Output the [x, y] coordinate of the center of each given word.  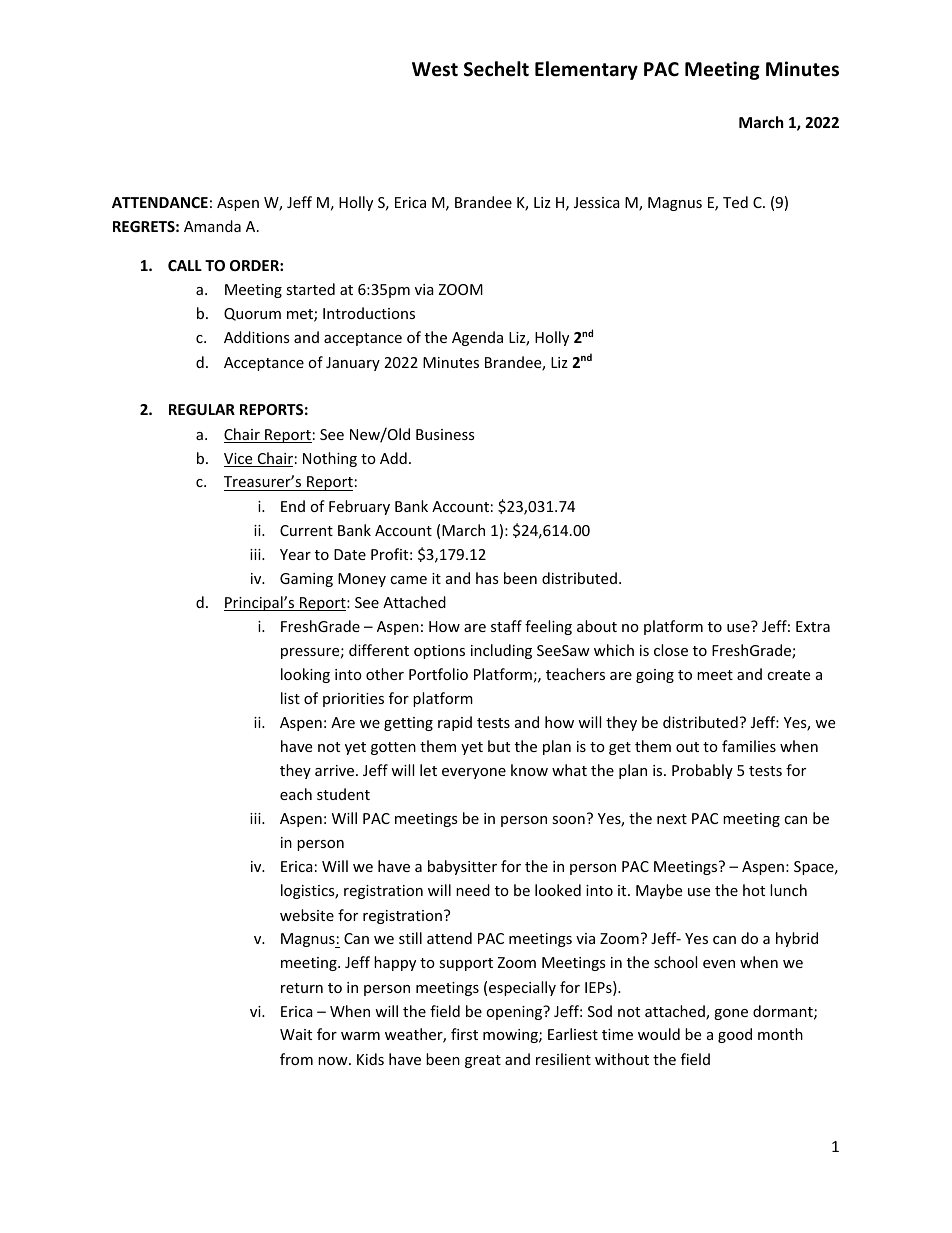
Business [445, 434]
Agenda [477, 338]
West [435, 69]
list [290, 698]
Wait [296, 1034]
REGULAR [202, 409]
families [749, 746]
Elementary [586, 70]
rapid [455, 723]
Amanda [212, 226]
